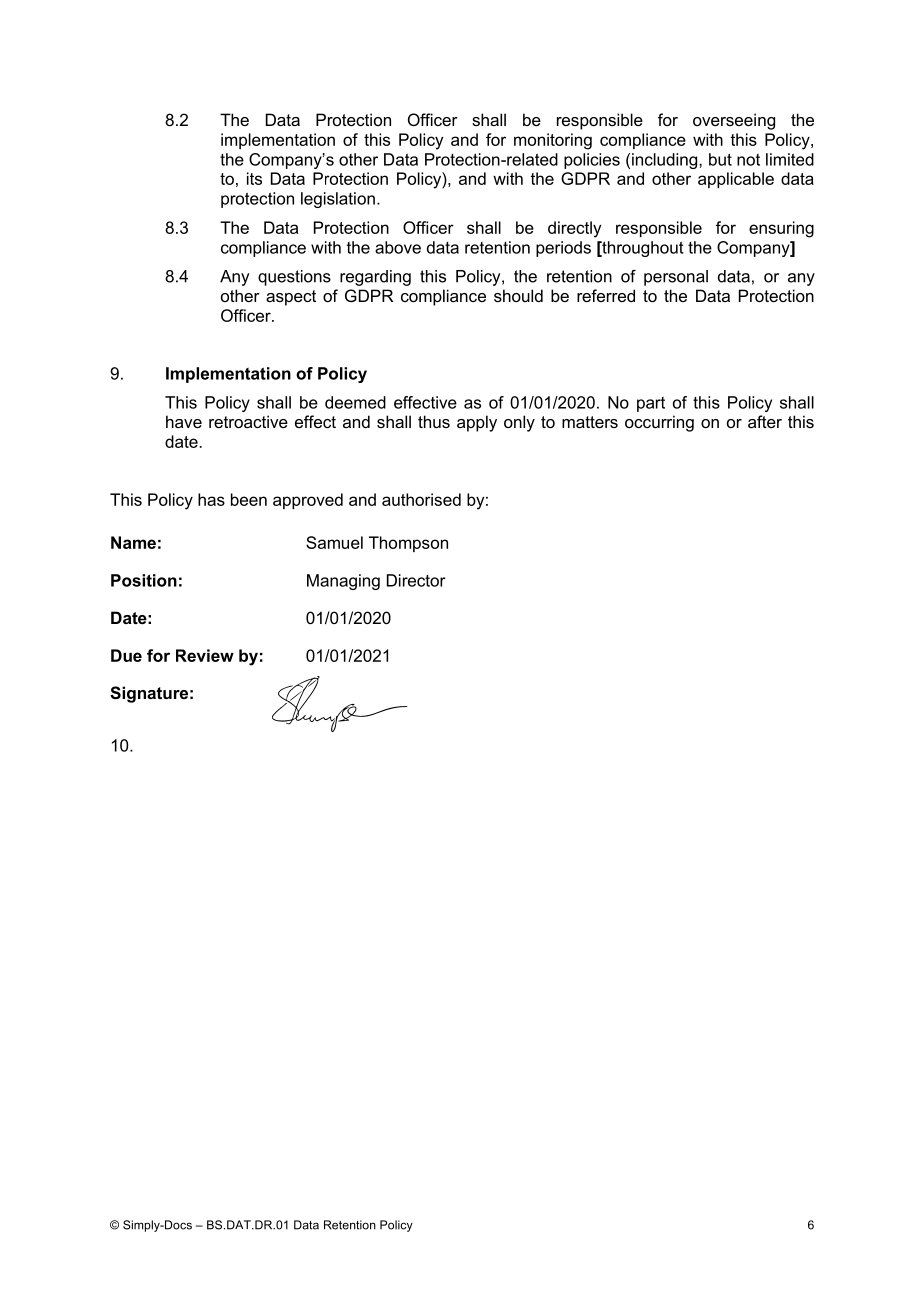 This image has width=924, height=1308. Describe the element at coordinates (184, 421) in the image. I see `have` at that location.
